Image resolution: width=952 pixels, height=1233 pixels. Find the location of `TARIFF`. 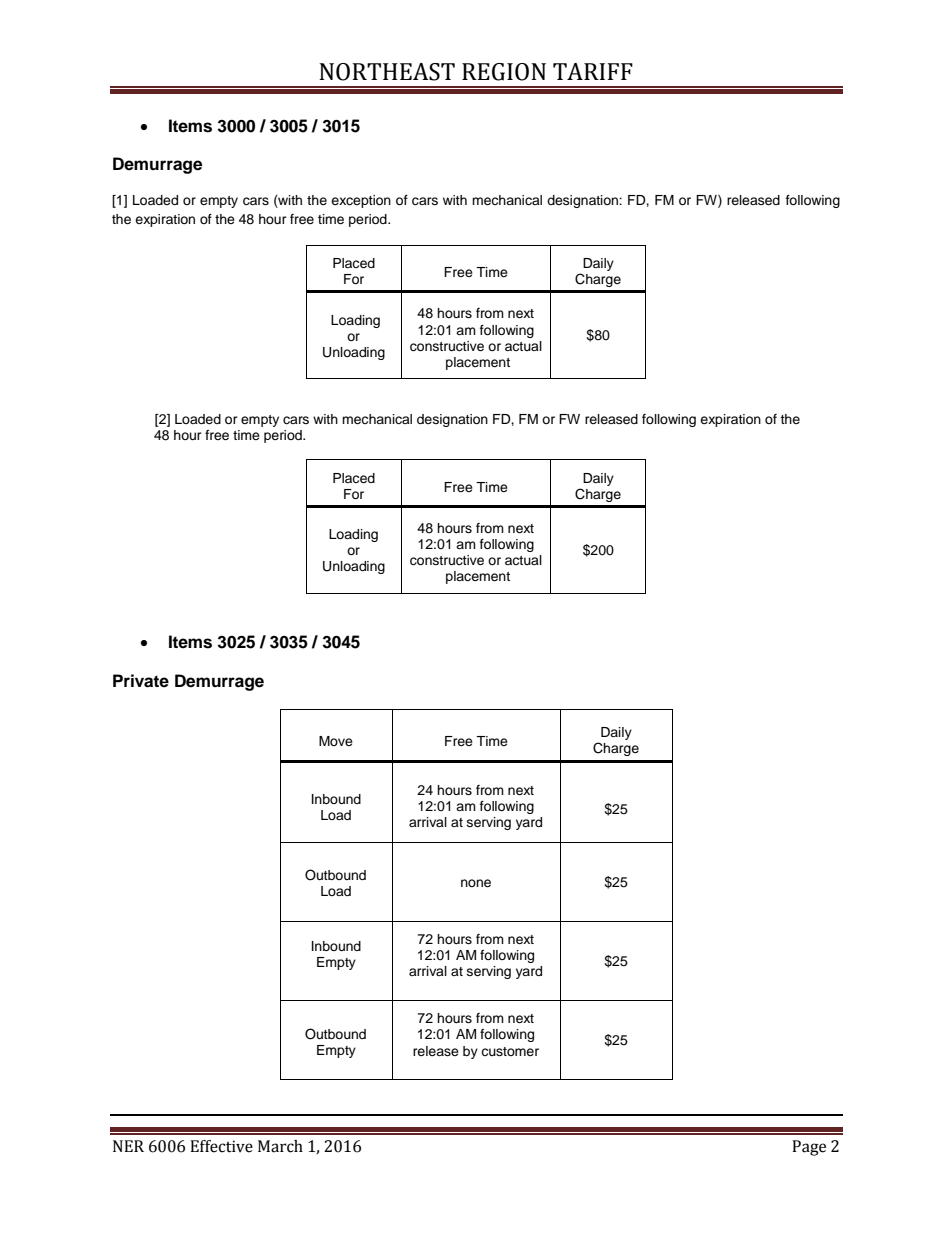

TARIFF is located at coordinates (593, 71).
